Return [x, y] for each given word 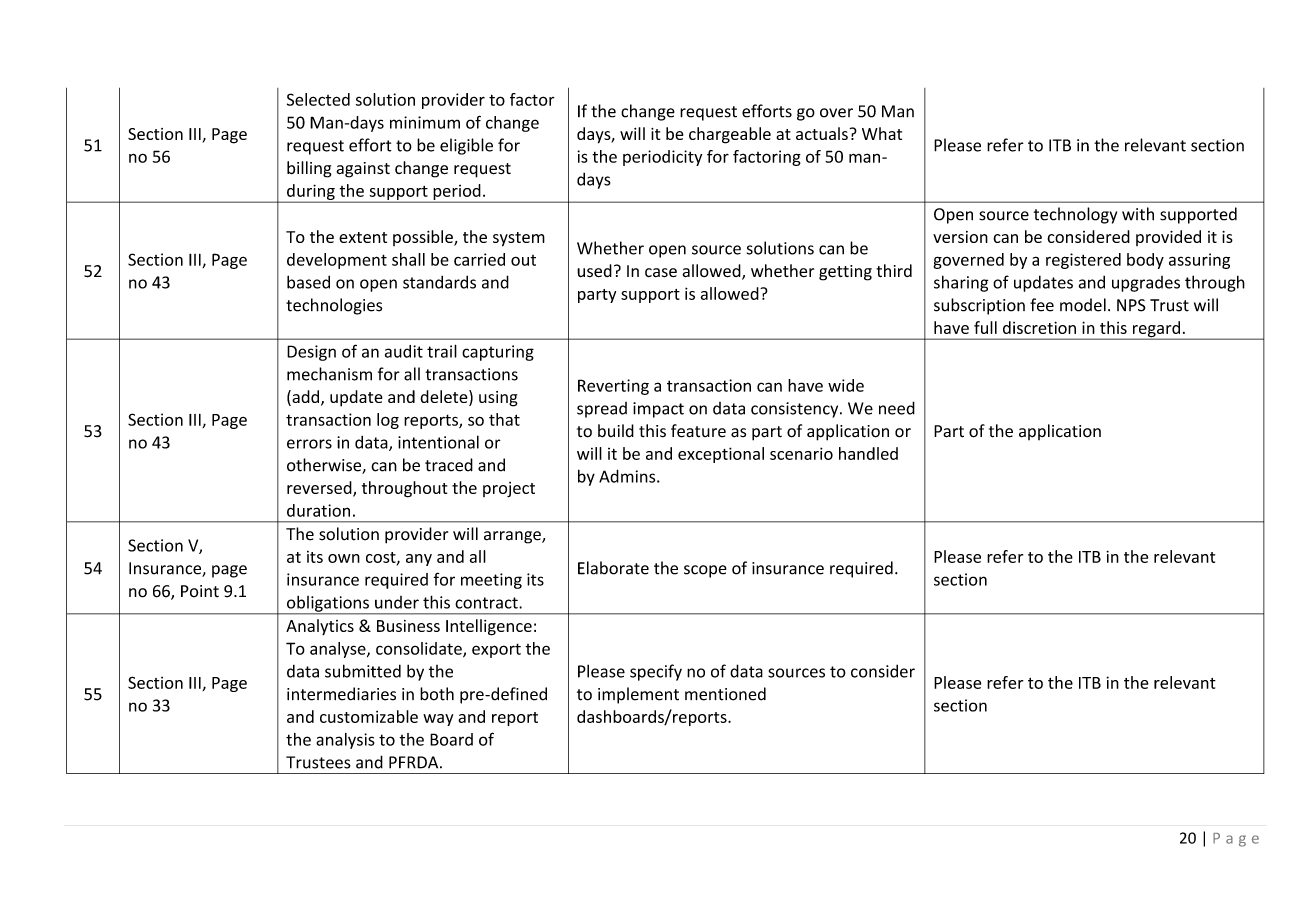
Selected [318, 99]
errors [309, 444]
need [897, 408]
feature [698, 431]
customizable [369, 716]
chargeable [730, 135]
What [882, 133]
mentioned [725, 694]
